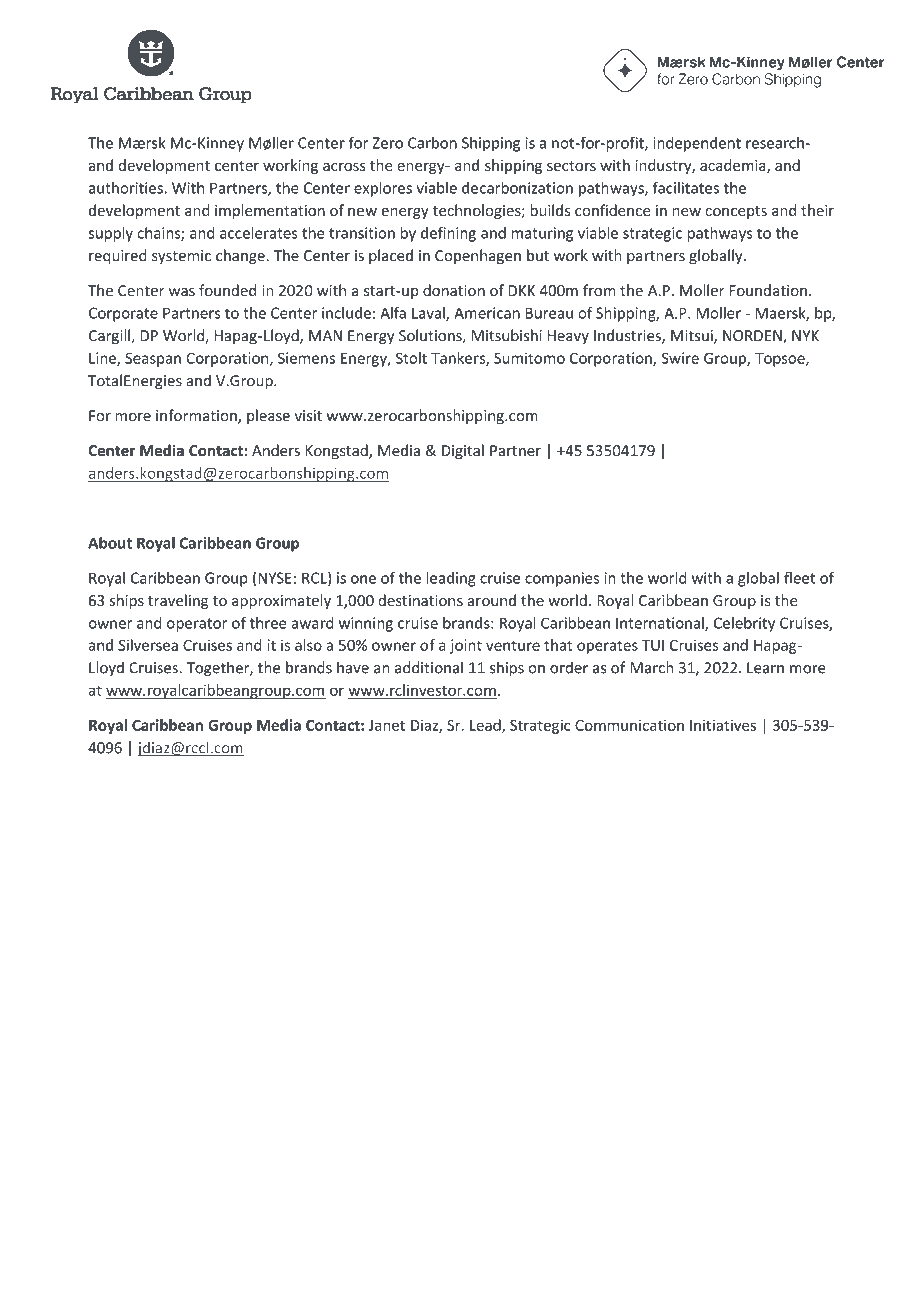  I want to click on NORDEN, so click(753, 337).
